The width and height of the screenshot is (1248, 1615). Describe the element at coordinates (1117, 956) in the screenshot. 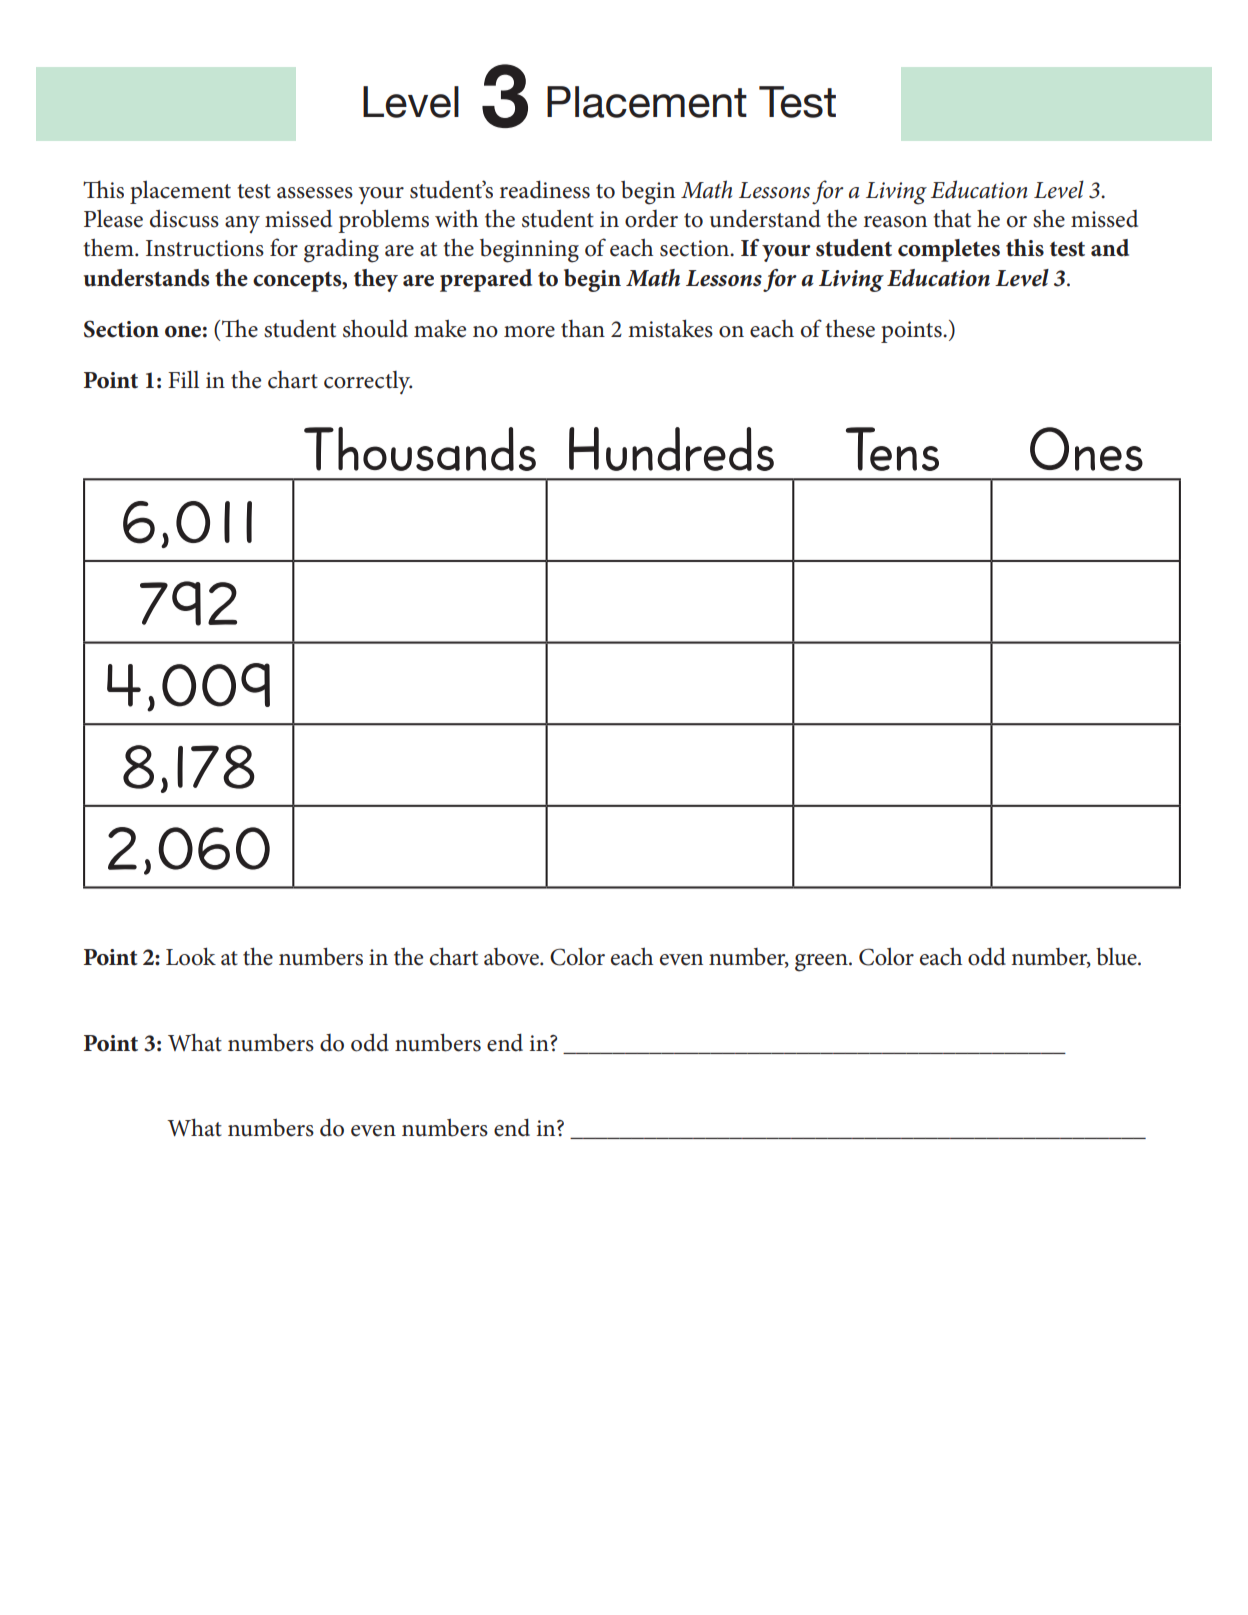

I see `blue` at that location.
